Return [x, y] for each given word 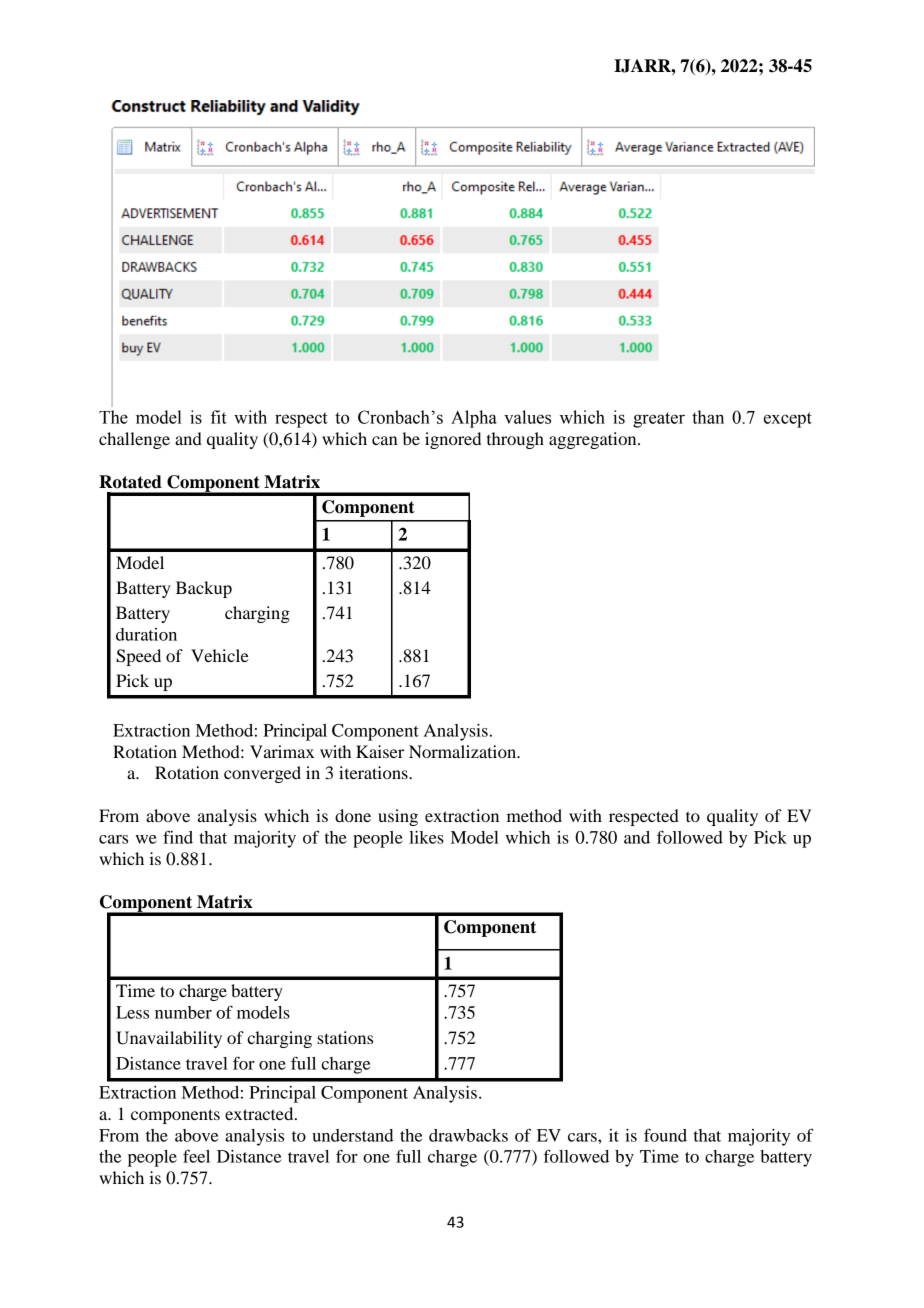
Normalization [464, 751]
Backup [204, 589]
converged [262, 774]
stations [345, 1037]
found [665, 1135]
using [398, 817]
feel [196, 1156]
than [708, 417]
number [183, 1012]
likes [426, 837]
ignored [453, 440]
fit [219, 417]
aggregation [594, 440]
